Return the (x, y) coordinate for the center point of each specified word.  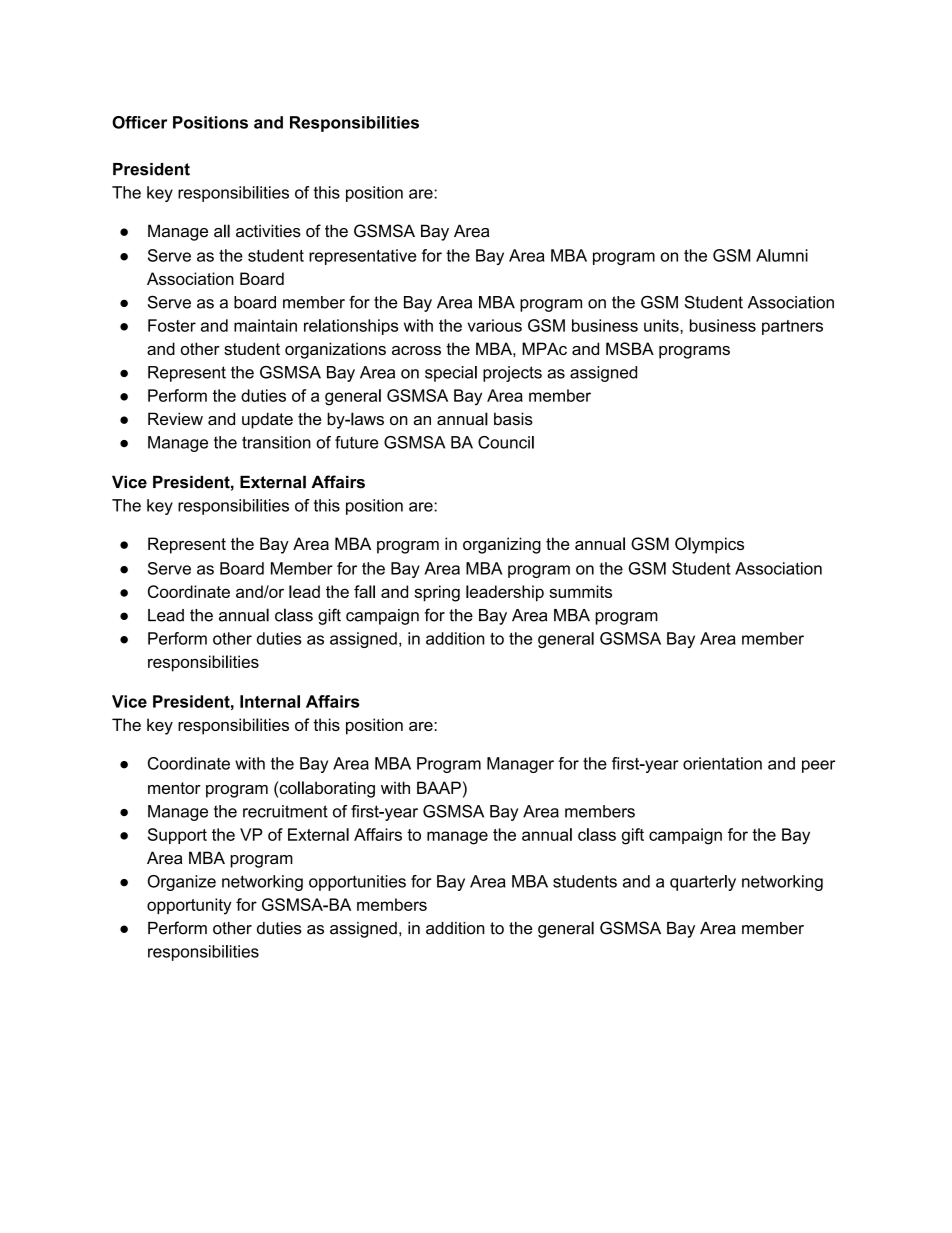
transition (276, 442)
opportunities (357, 883)
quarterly (703, 883)
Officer (139, 122)
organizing (502, 545)
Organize (182, 883)
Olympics (709, 545)
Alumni (782, 255)
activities (268, 231)
